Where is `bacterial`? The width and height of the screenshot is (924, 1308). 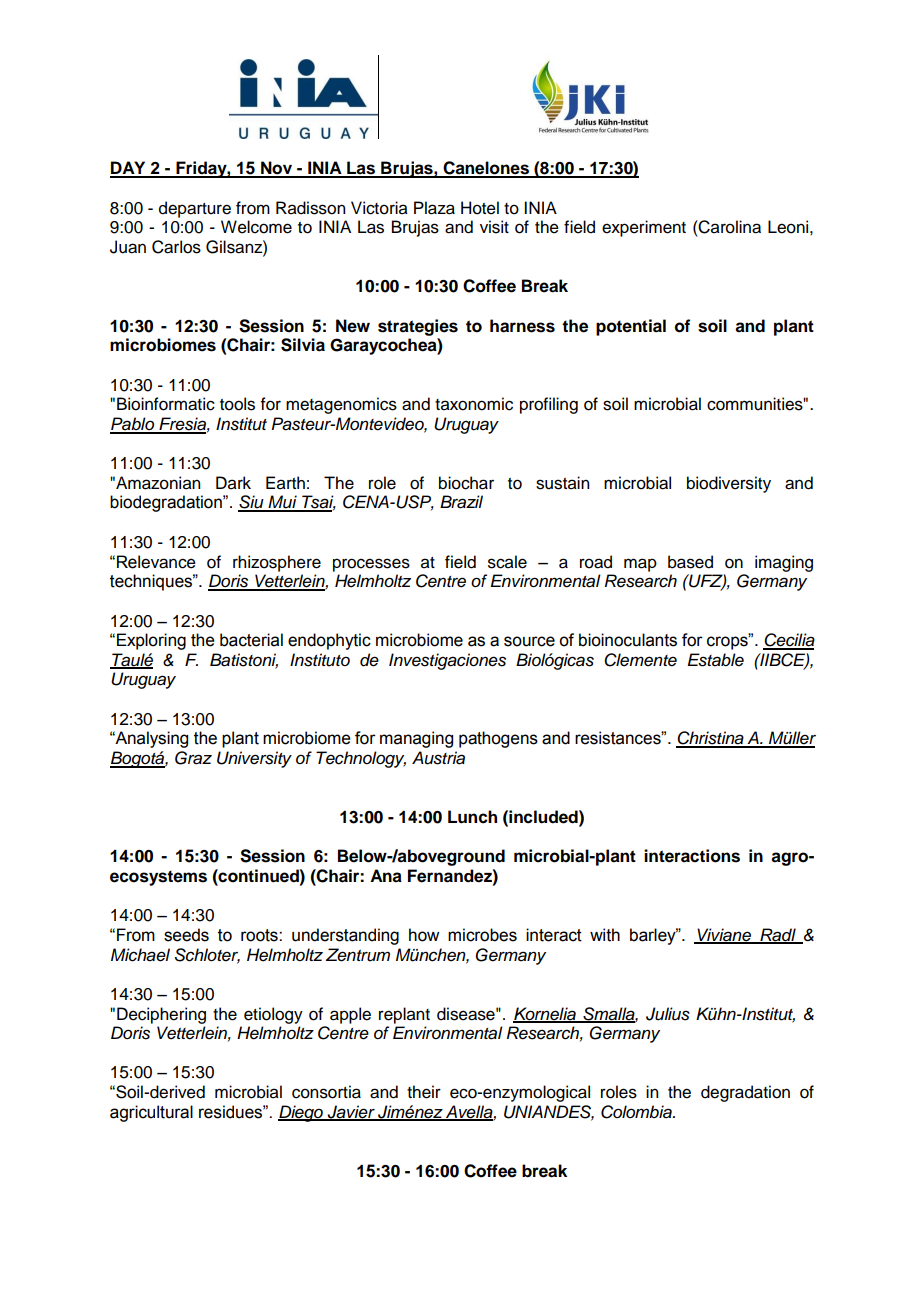 bacterial is located at coordinates (251, 640).
